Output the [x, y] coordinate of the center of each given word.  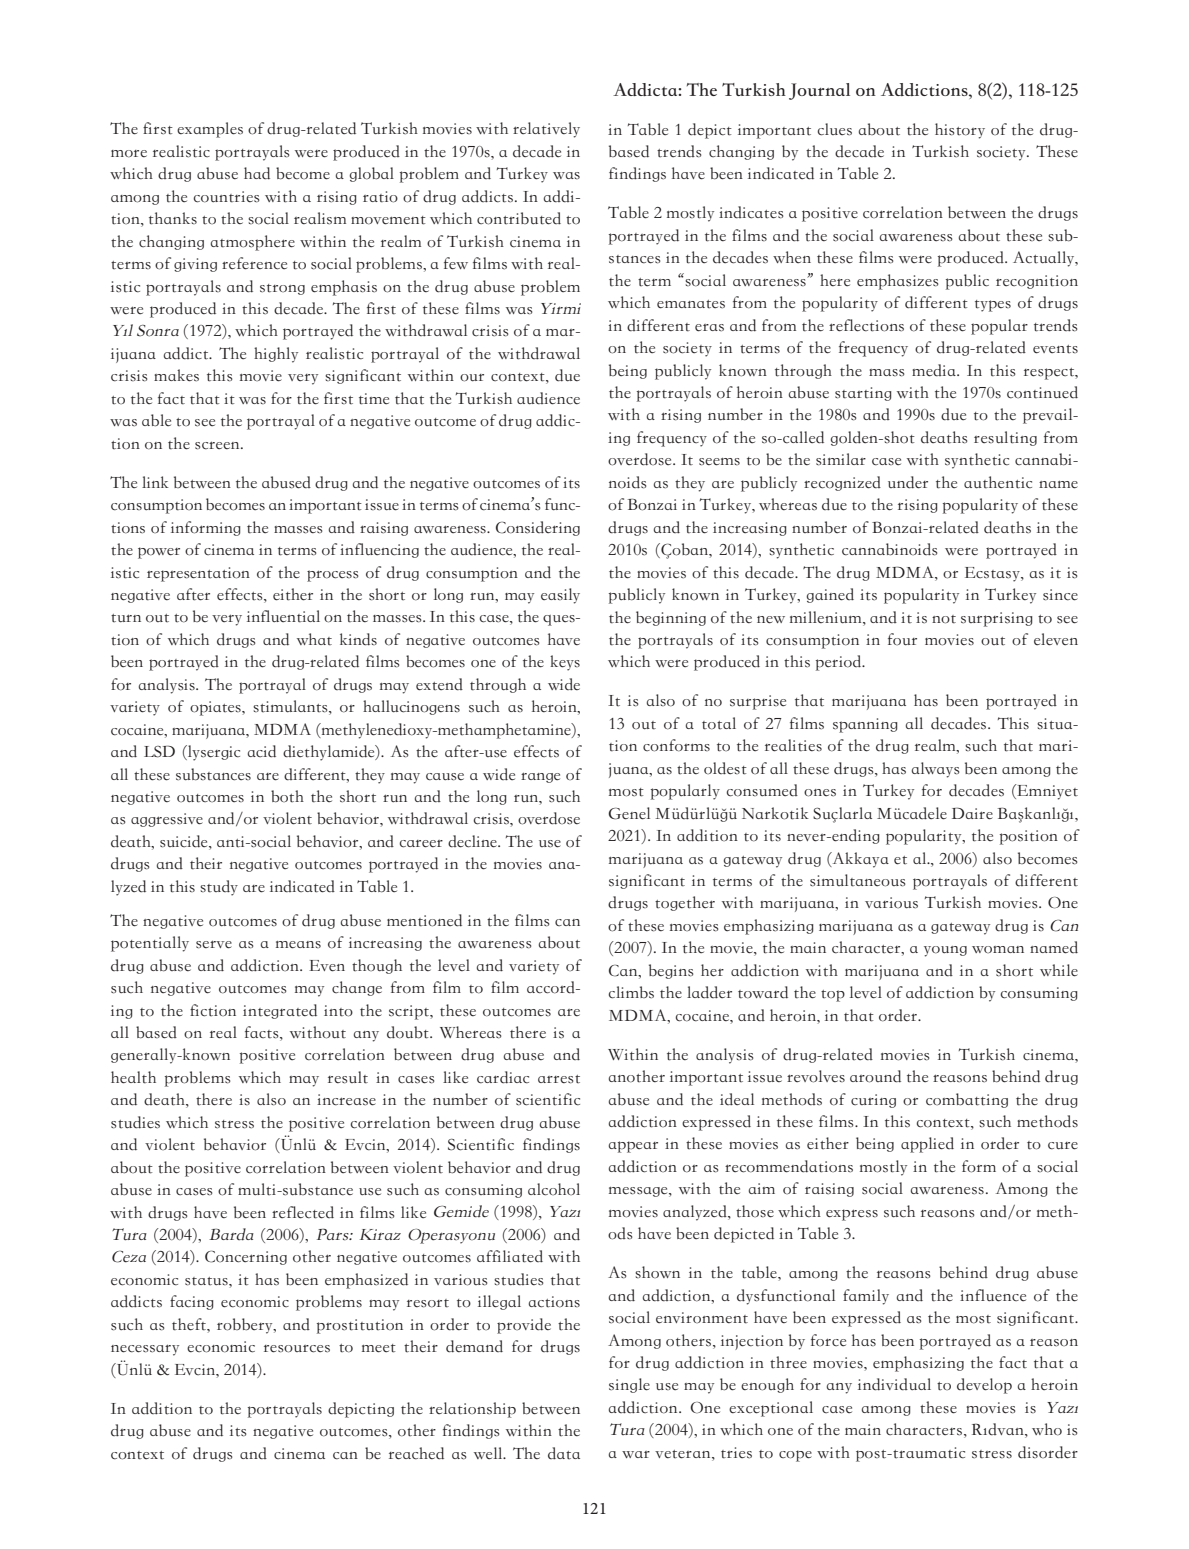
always [936, 770]
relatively [546, 130]
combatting [967, 1100]
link [155, 482]
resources [297, 1349]
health [133, 1077]
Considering [538, 528]
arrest [559, 1079]
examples [210, 130]
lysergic [213, 753]
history [960, 131]
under [908, 482]
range [540, 777]
